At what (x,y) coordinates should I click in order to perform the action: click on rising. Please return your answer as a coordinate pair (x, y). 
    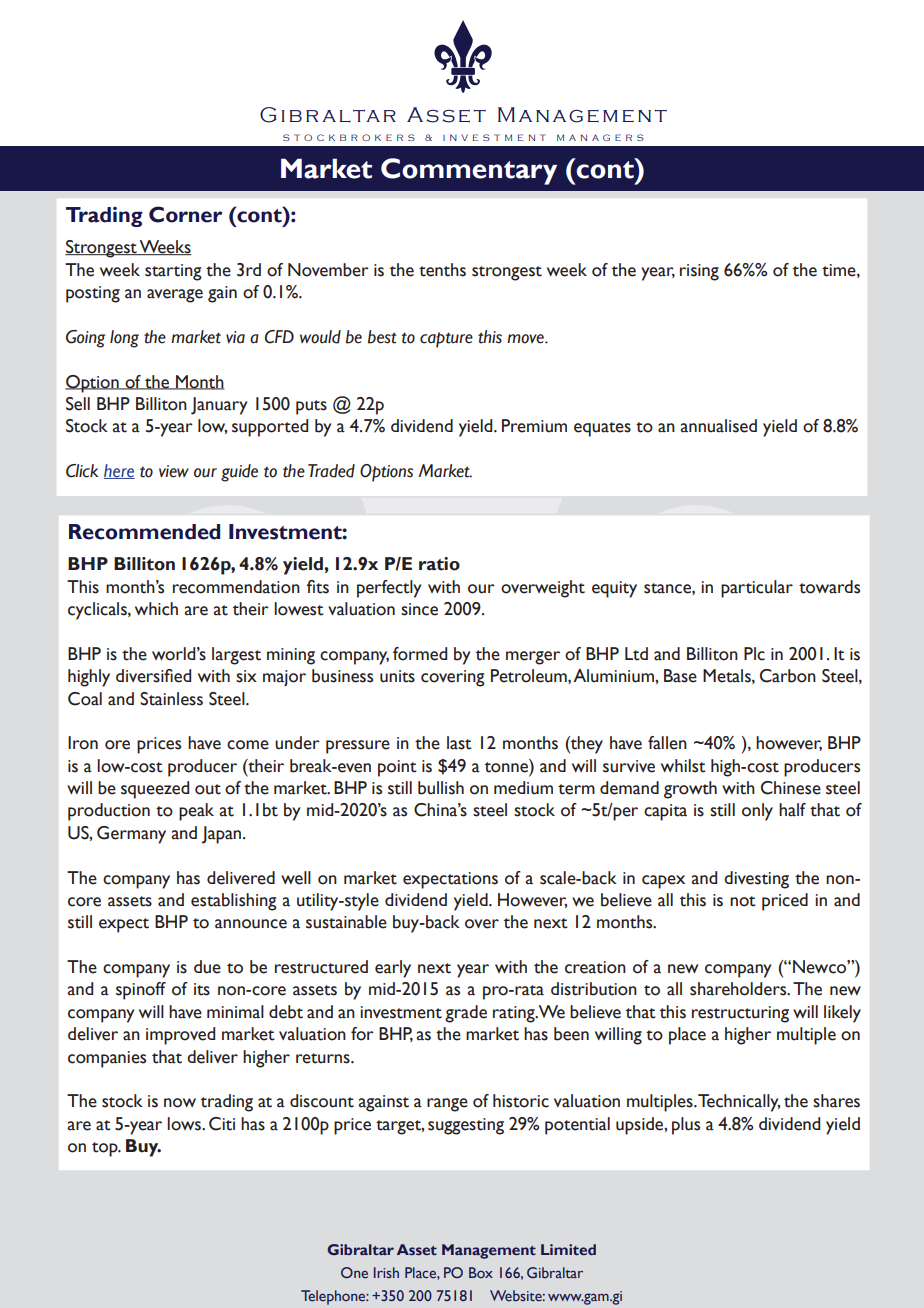
    Looking at the image, I should click on (699, 272).
